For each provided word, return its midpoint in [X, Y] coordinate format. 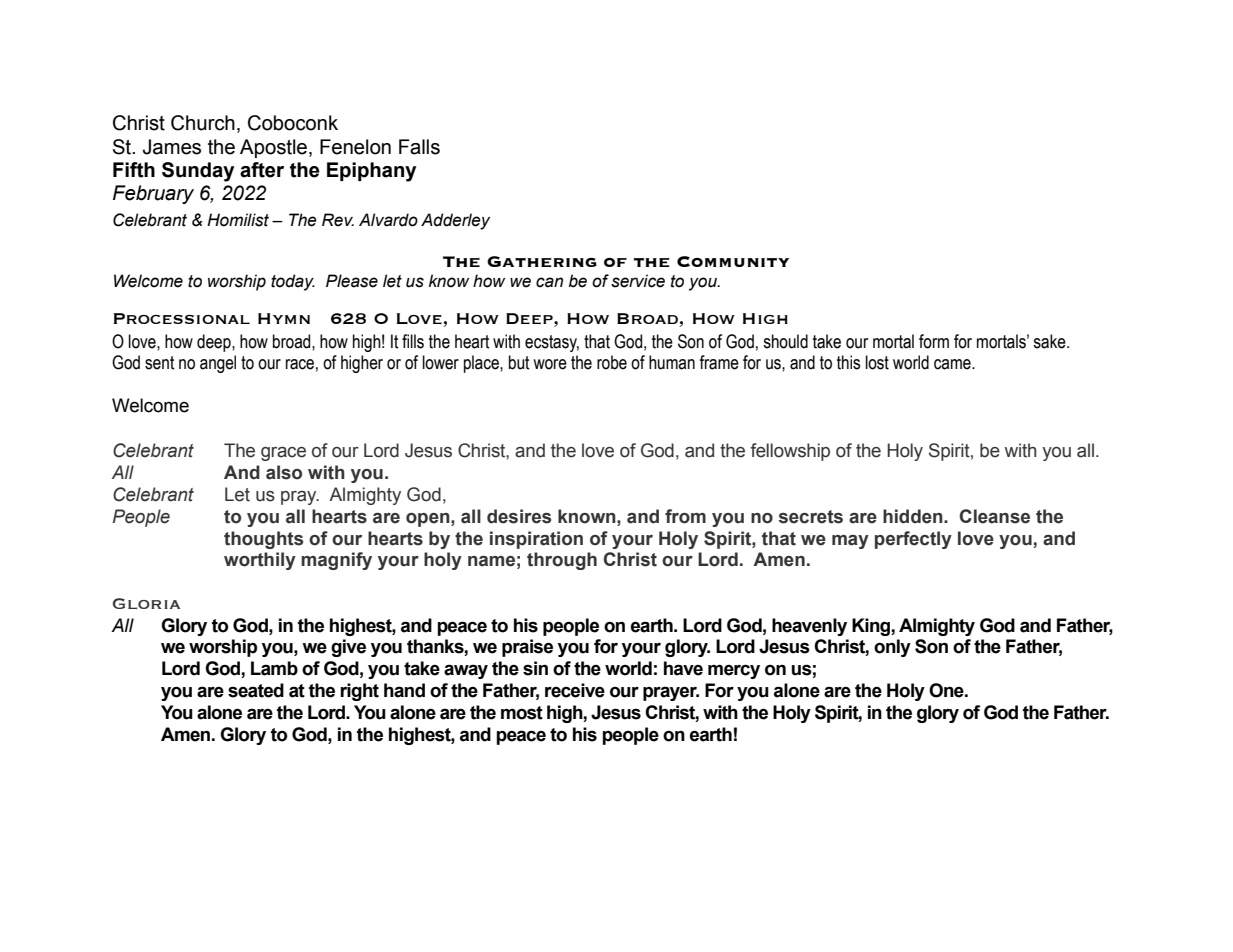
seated [256, 690]
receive [575, 690]
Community [733, 261]
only [892, 648]
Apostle [273, 148]
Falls [419, 147]
